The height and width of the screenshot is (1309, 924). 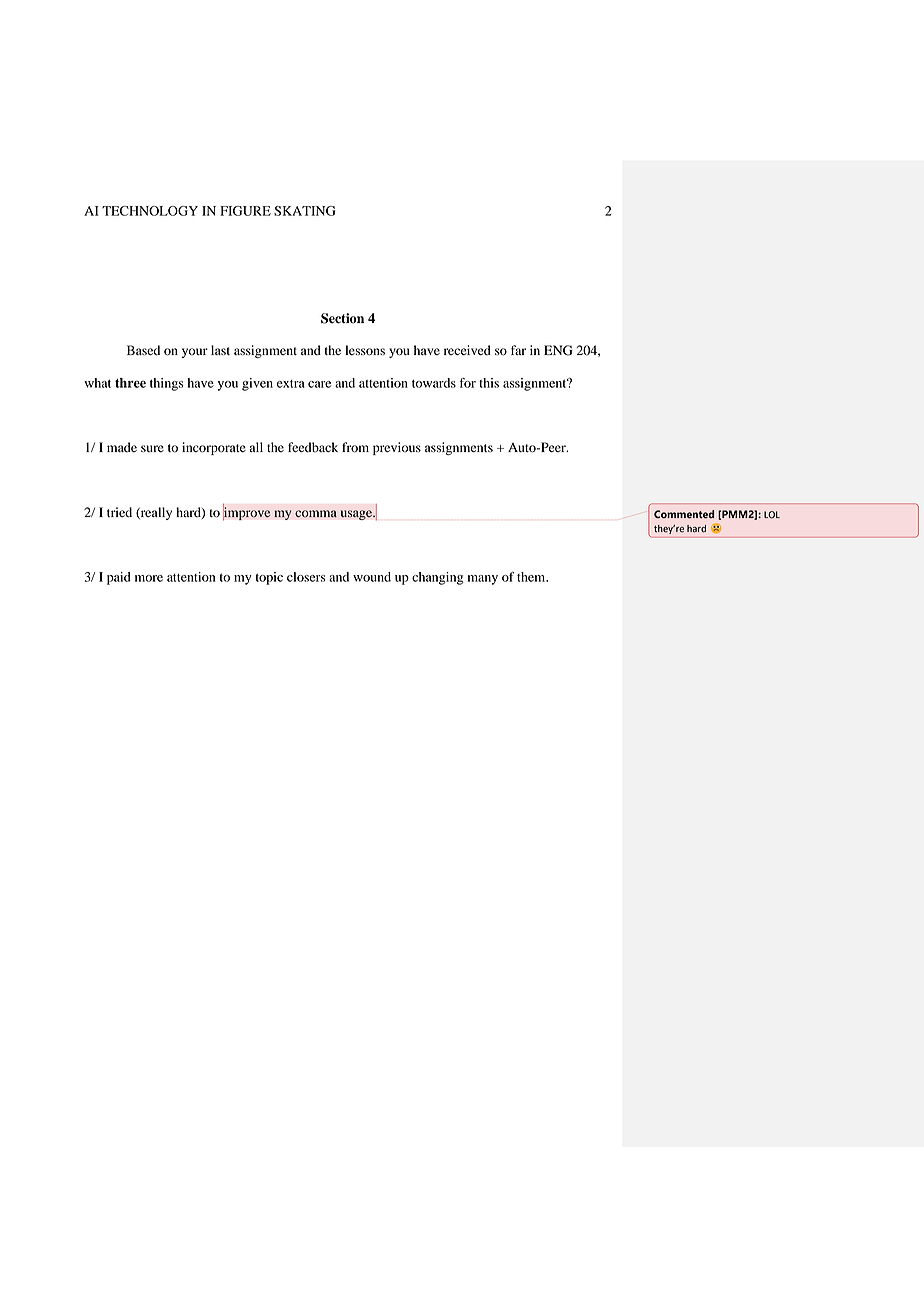 I want to click on more, so click(x=149, y=578).
